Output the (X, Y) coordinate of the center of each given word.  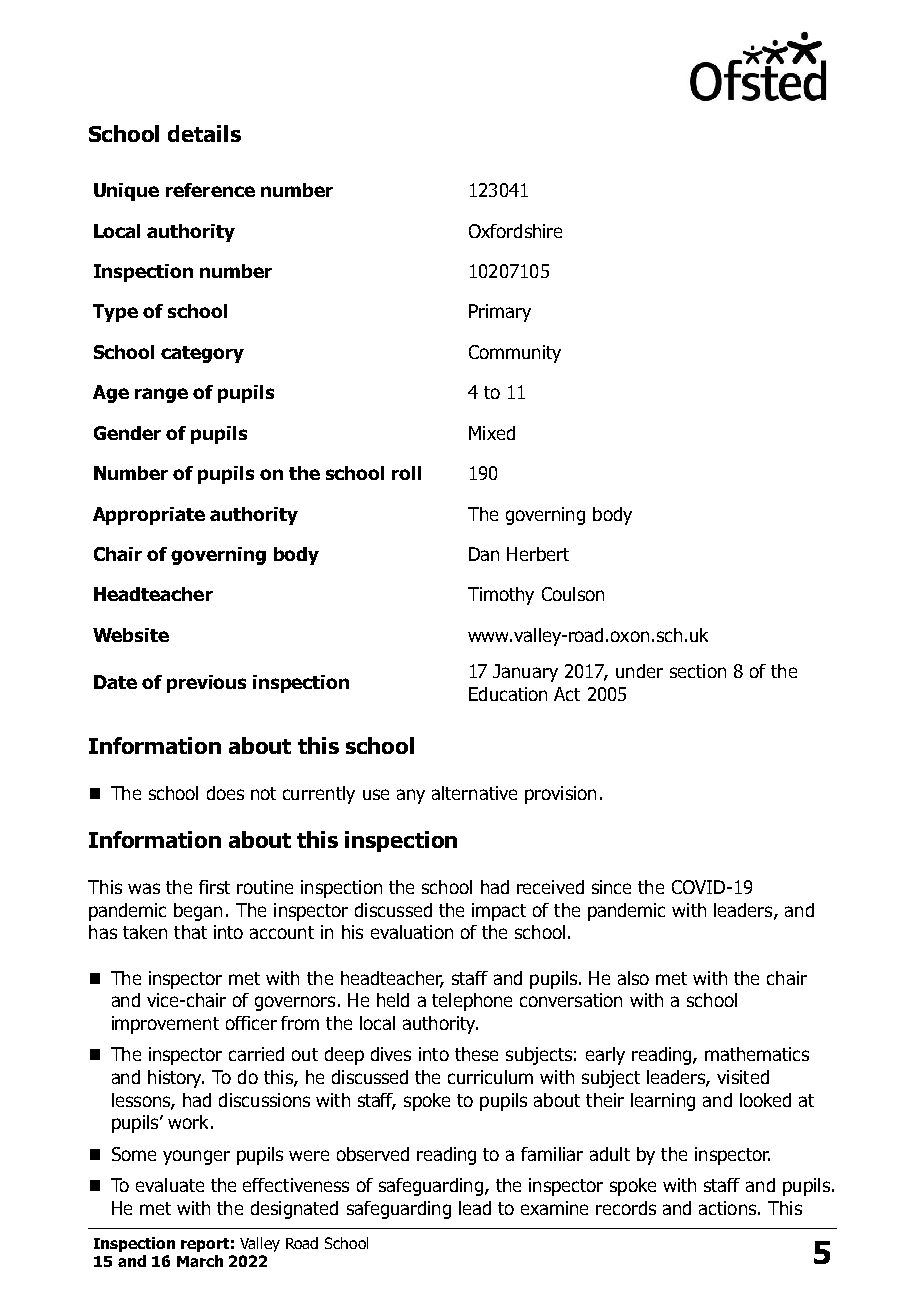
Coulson (573, 594)
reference (210, 190)
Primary (500, 313)
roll (406, 473)
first (214, 887)
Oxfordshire (515, 231)
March (200, 1261)
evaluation (412, 932)
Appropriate (149, 516)
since (611, 887)
